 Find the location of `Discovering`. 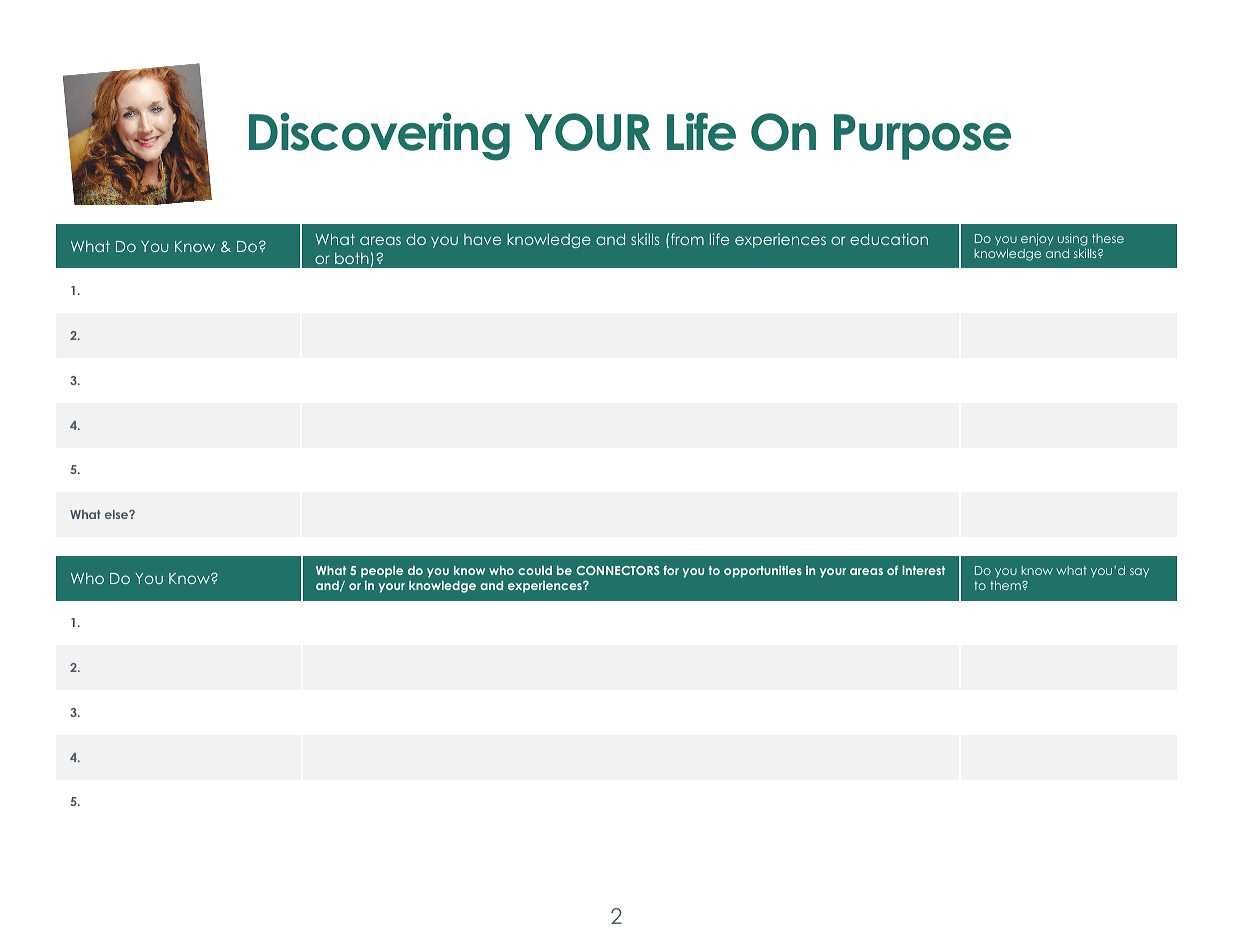

Discovering is located at coordinates (379, 136).
